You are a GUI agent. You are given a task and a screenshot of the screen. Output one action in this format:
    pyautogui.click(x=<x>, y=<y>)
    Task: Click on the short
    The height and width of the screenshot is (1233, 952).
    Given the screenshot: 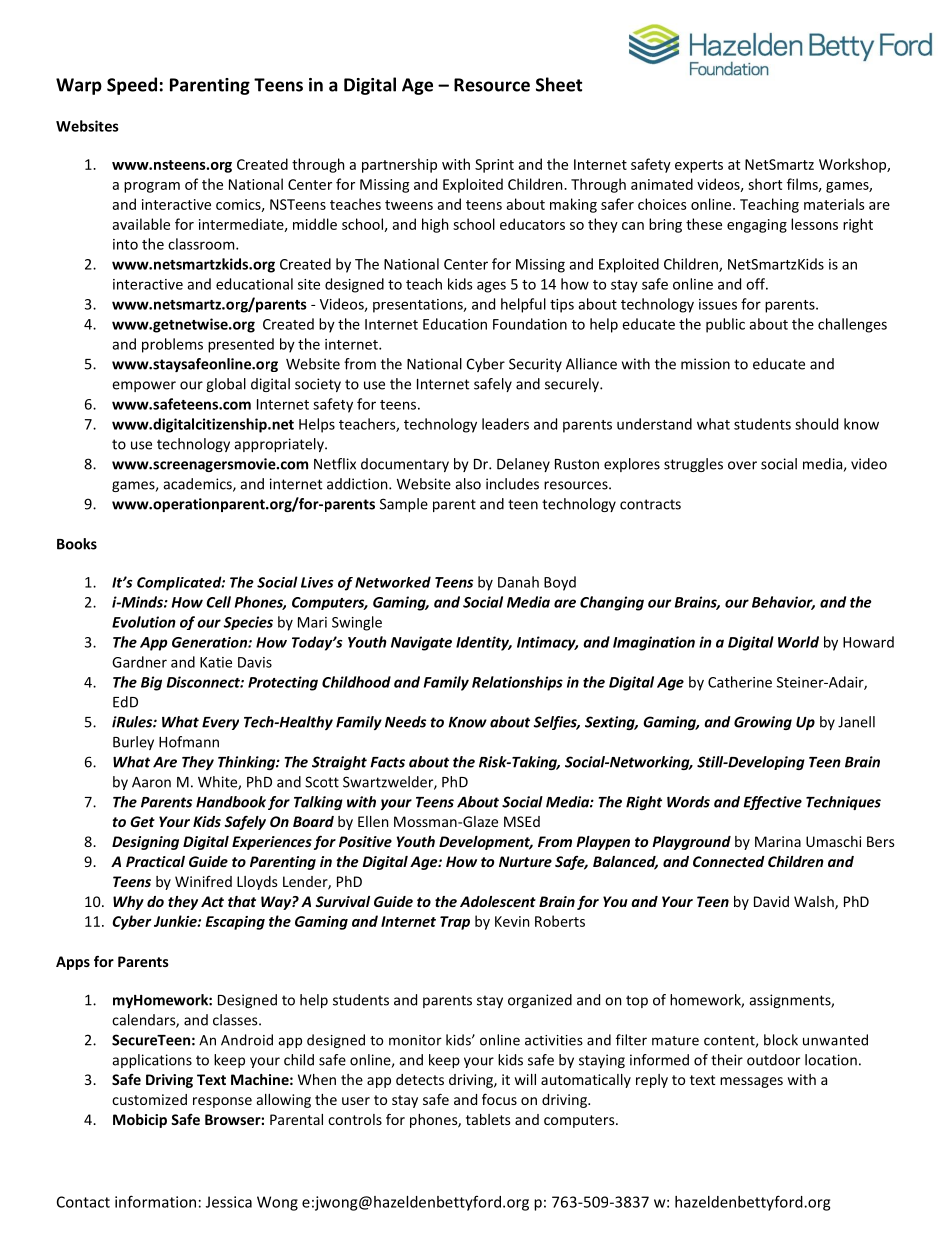 What is the action you would take?
    pyautogui.click(x=765, y=184)
